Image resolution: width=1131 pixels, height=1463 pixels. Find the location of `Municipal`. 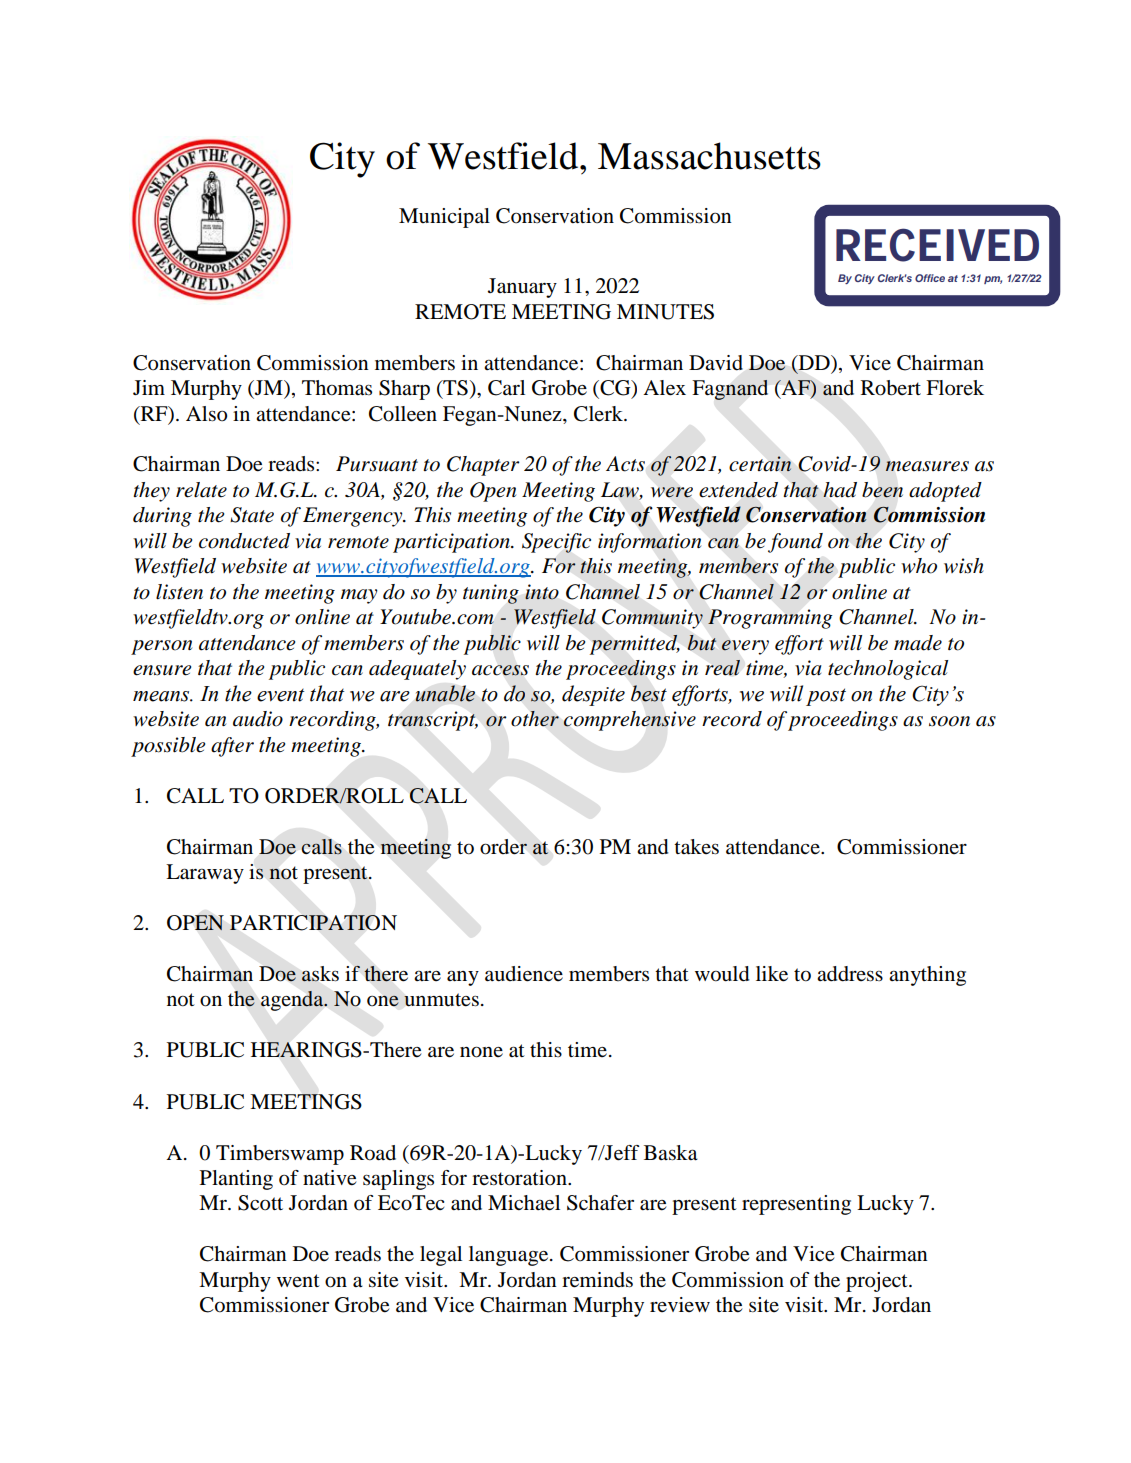

Municipal is located at coordinates (444, 218).
